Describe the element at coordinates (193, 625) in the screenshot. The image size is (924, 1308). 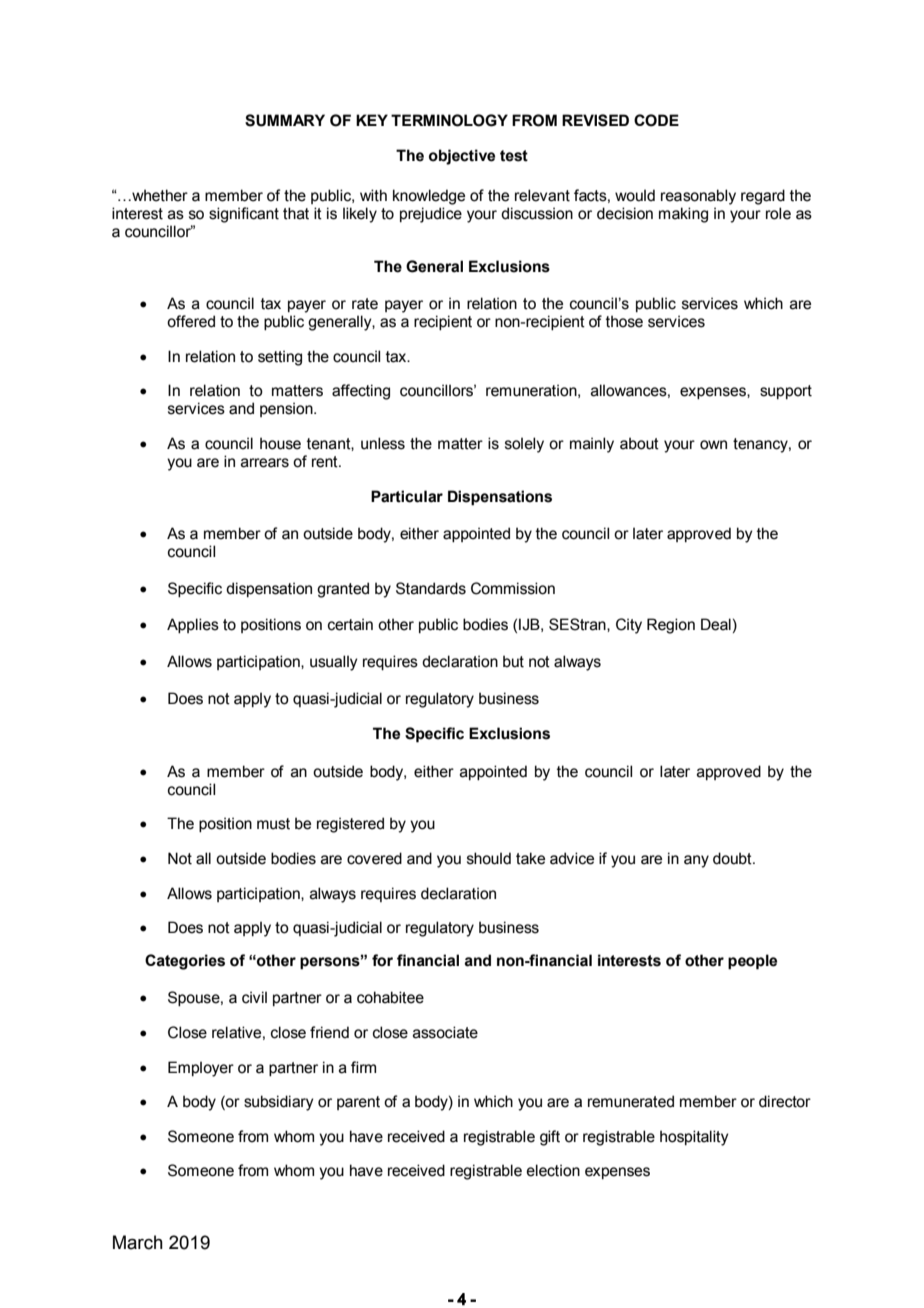
I see `Applies` at that location.
